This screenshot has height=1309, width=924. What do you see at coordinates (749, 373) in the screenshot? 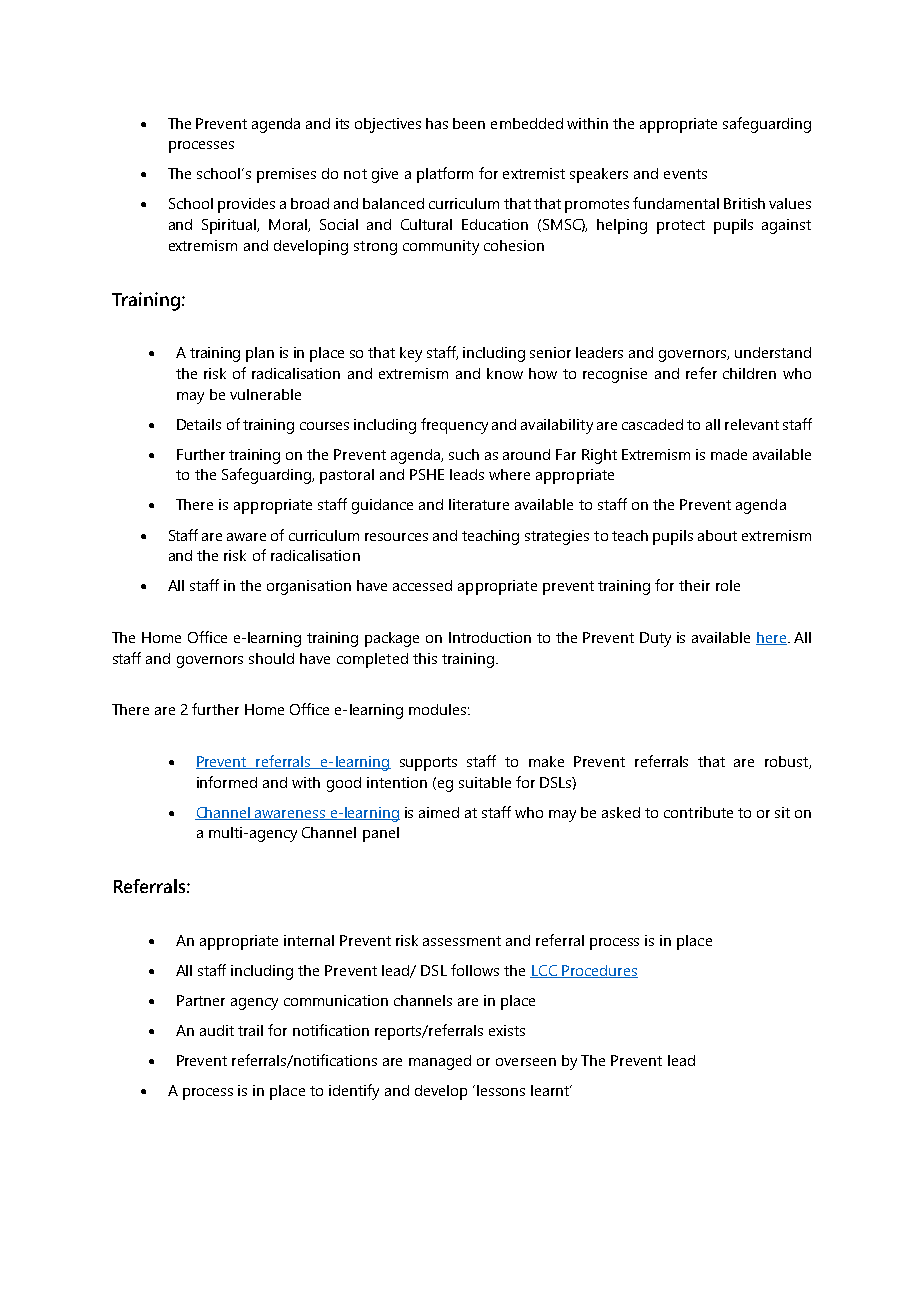
I see `children` at bounding box center [749, 373].
